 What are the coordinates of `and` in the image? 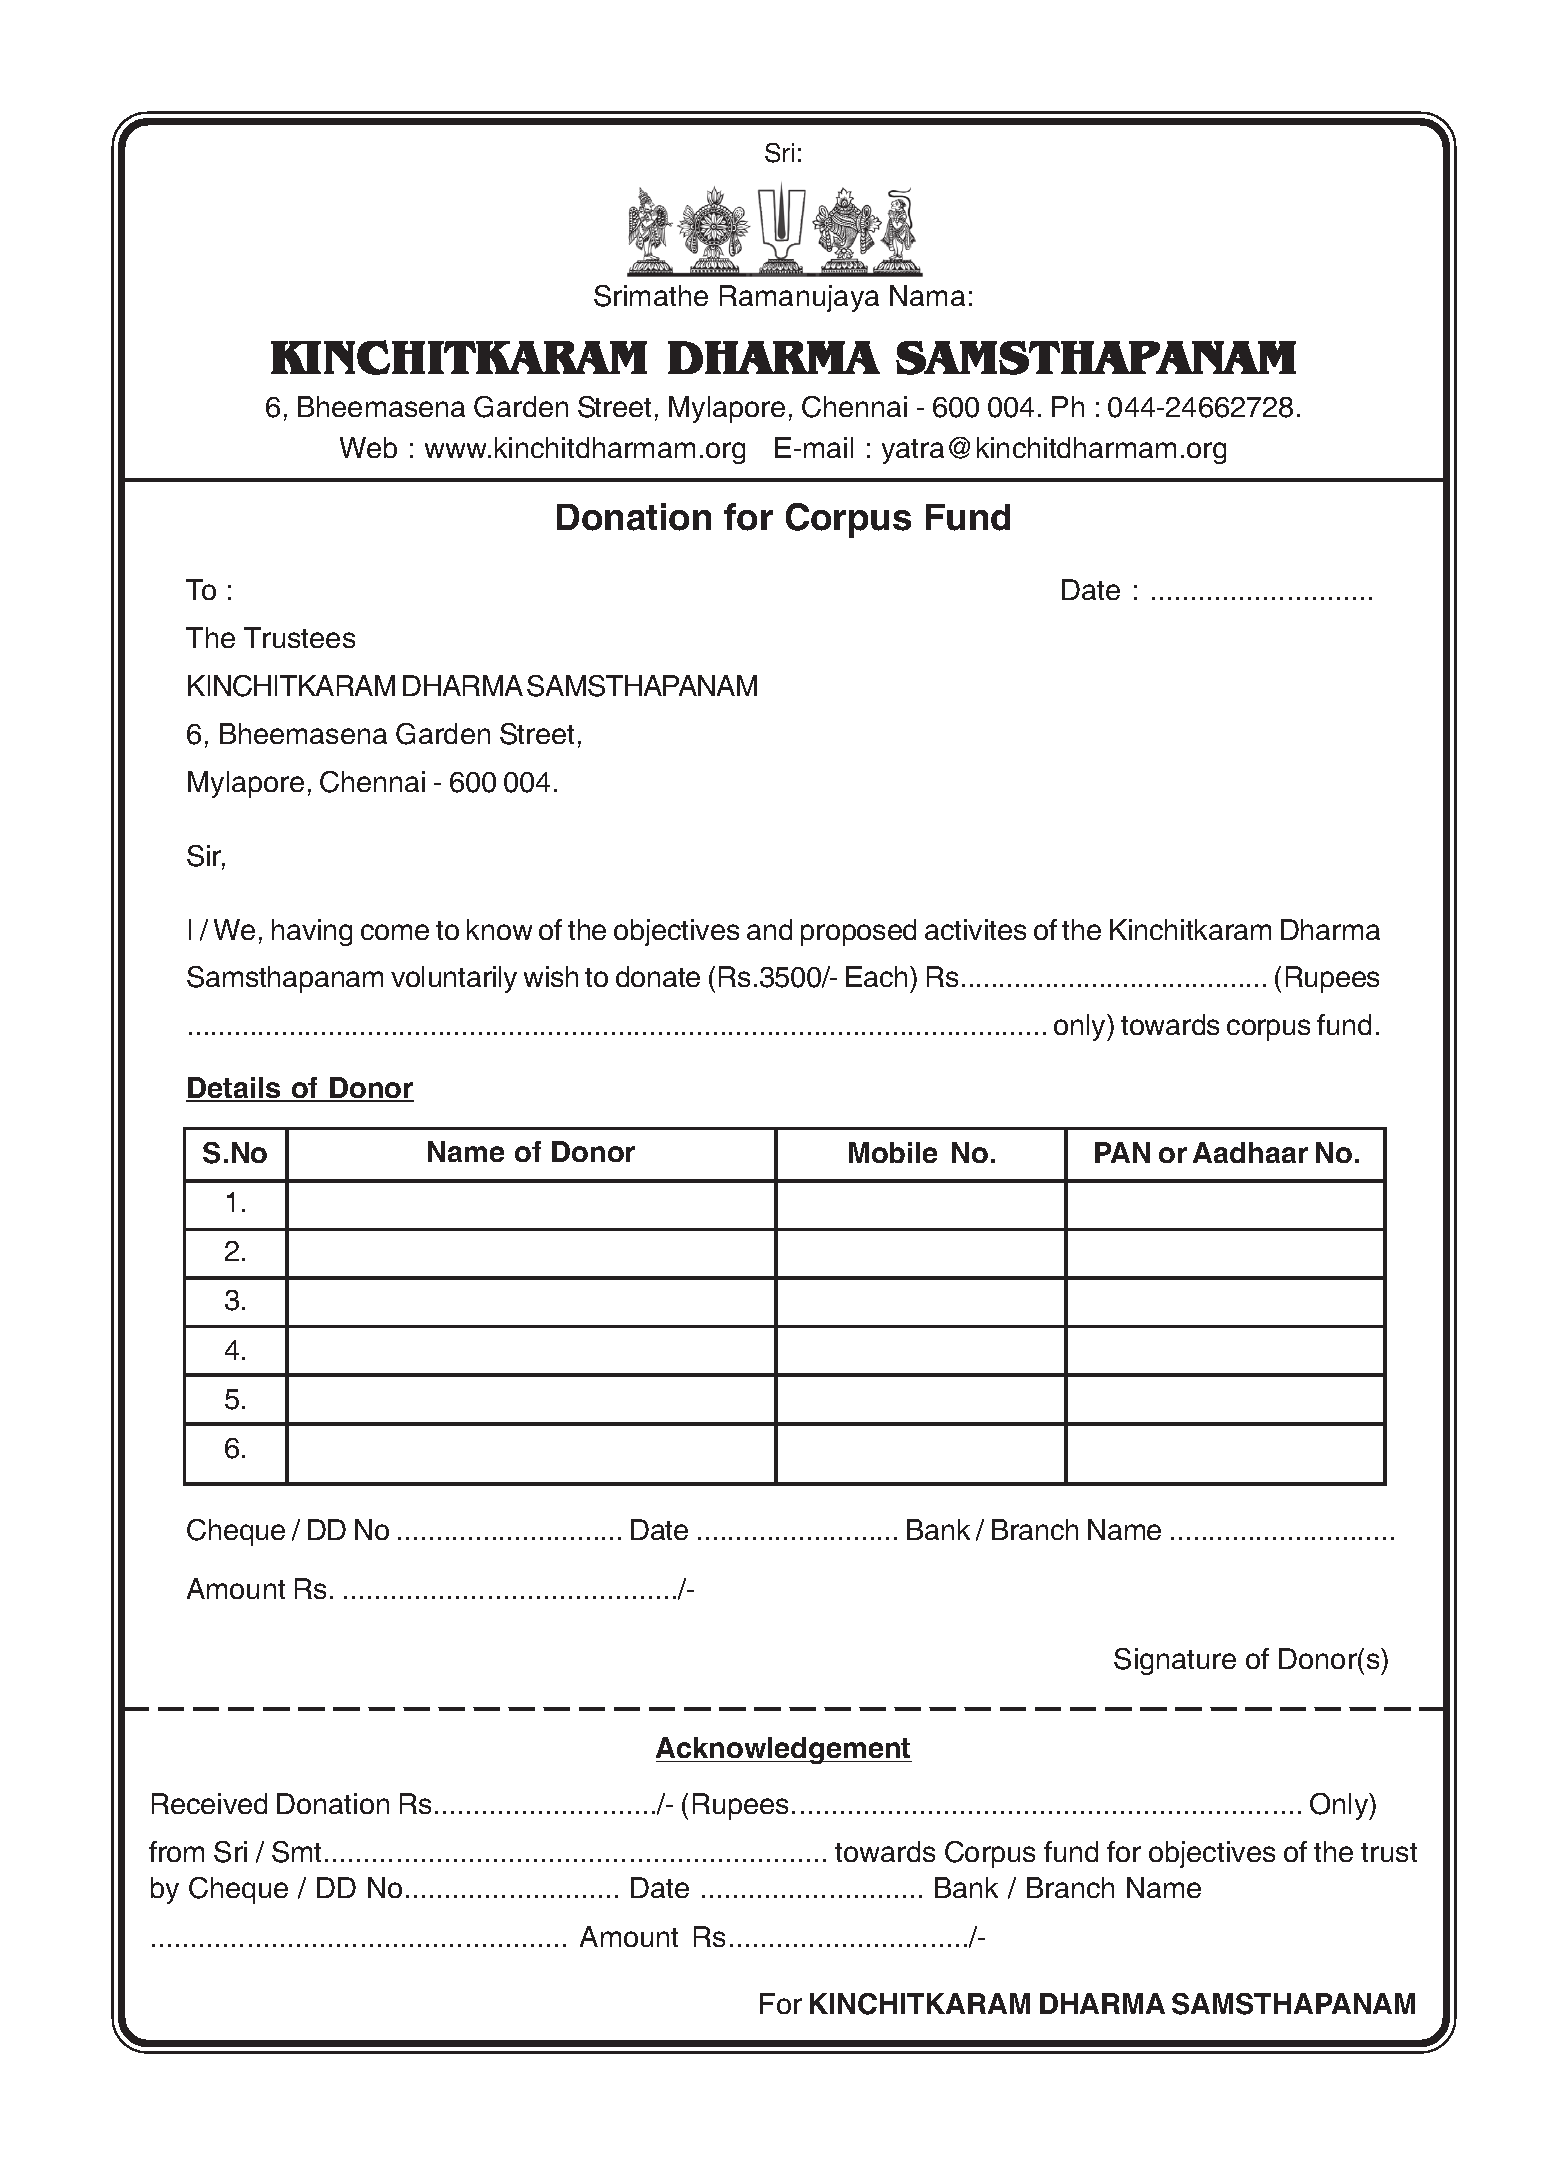 It's located at (769, 929).
